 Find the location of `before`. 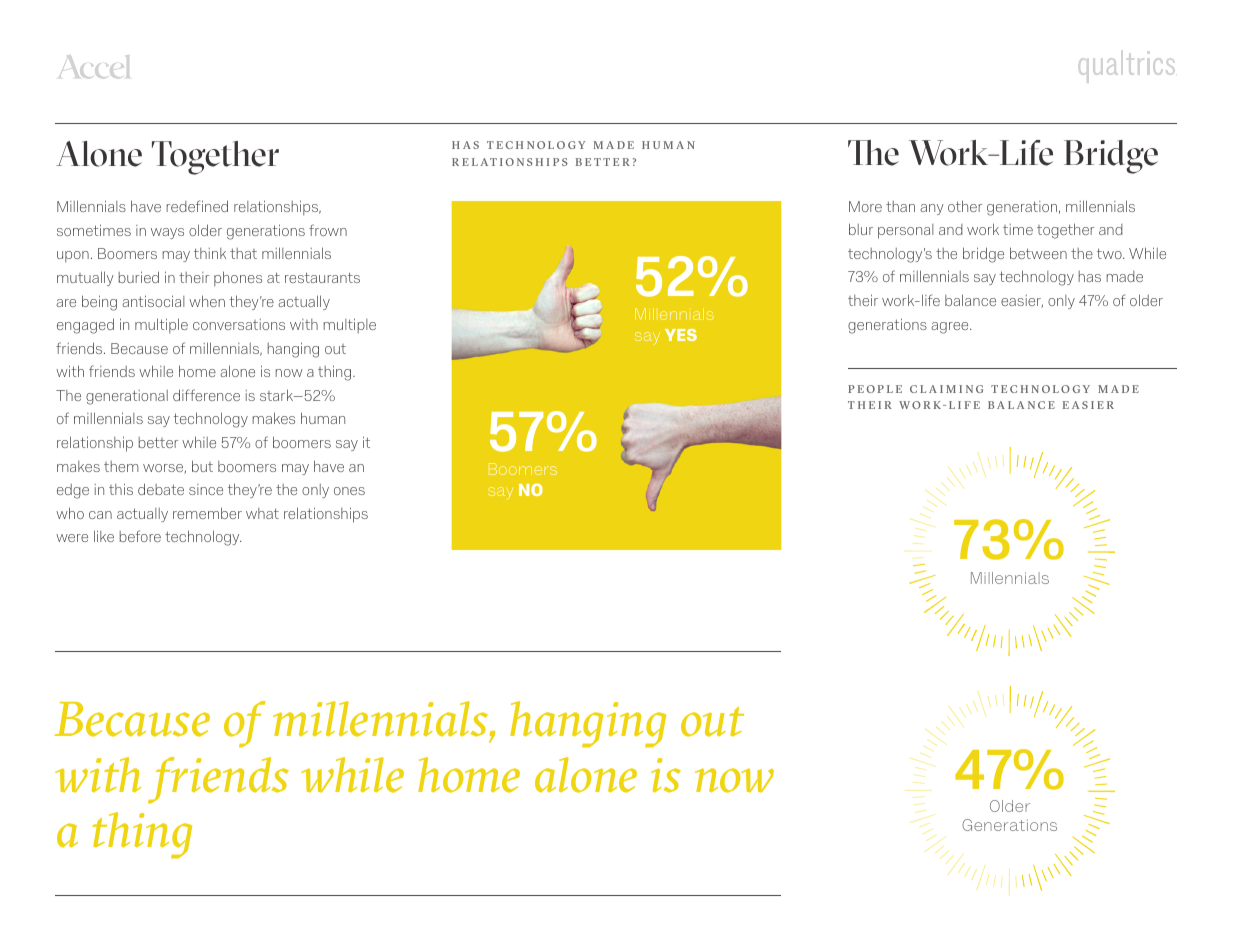

before is located at coordinates (140, 536).
